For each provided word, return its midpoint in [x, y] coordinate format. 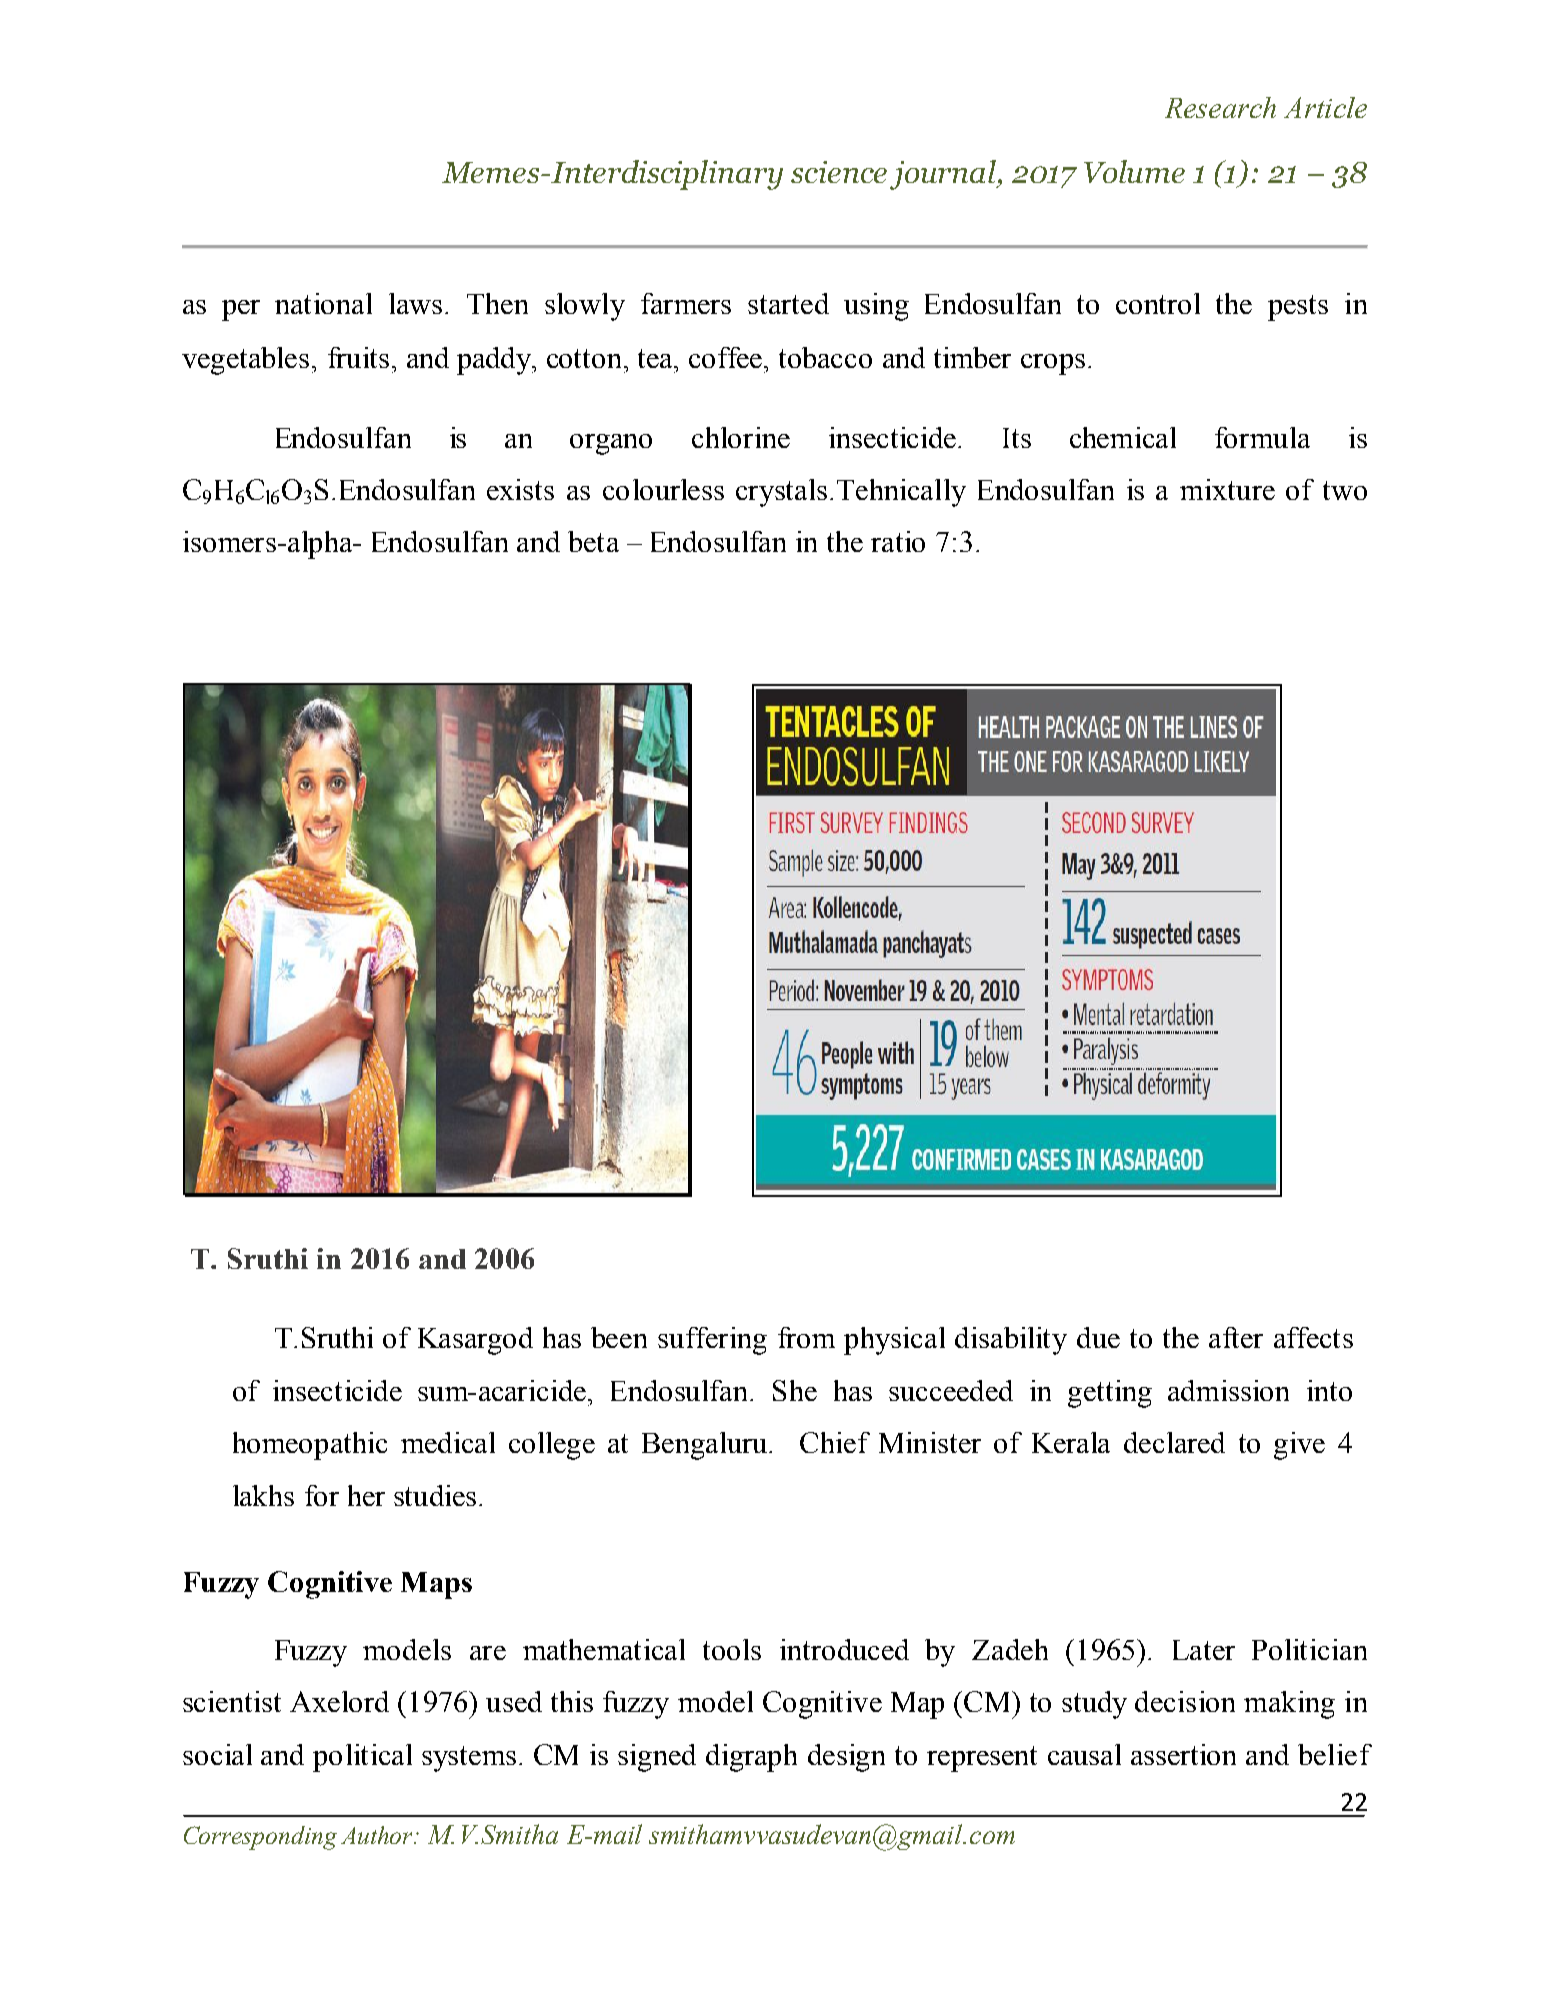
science [839, 172]
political [362, 1758]
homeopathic [310, 1446]
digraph [751, 1758]
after [1236, 1337]
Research [1220, 107]
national [323, 303]
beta [593, 541]
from [806, 1337]
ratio [898, 541]
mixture [1227, 489]
